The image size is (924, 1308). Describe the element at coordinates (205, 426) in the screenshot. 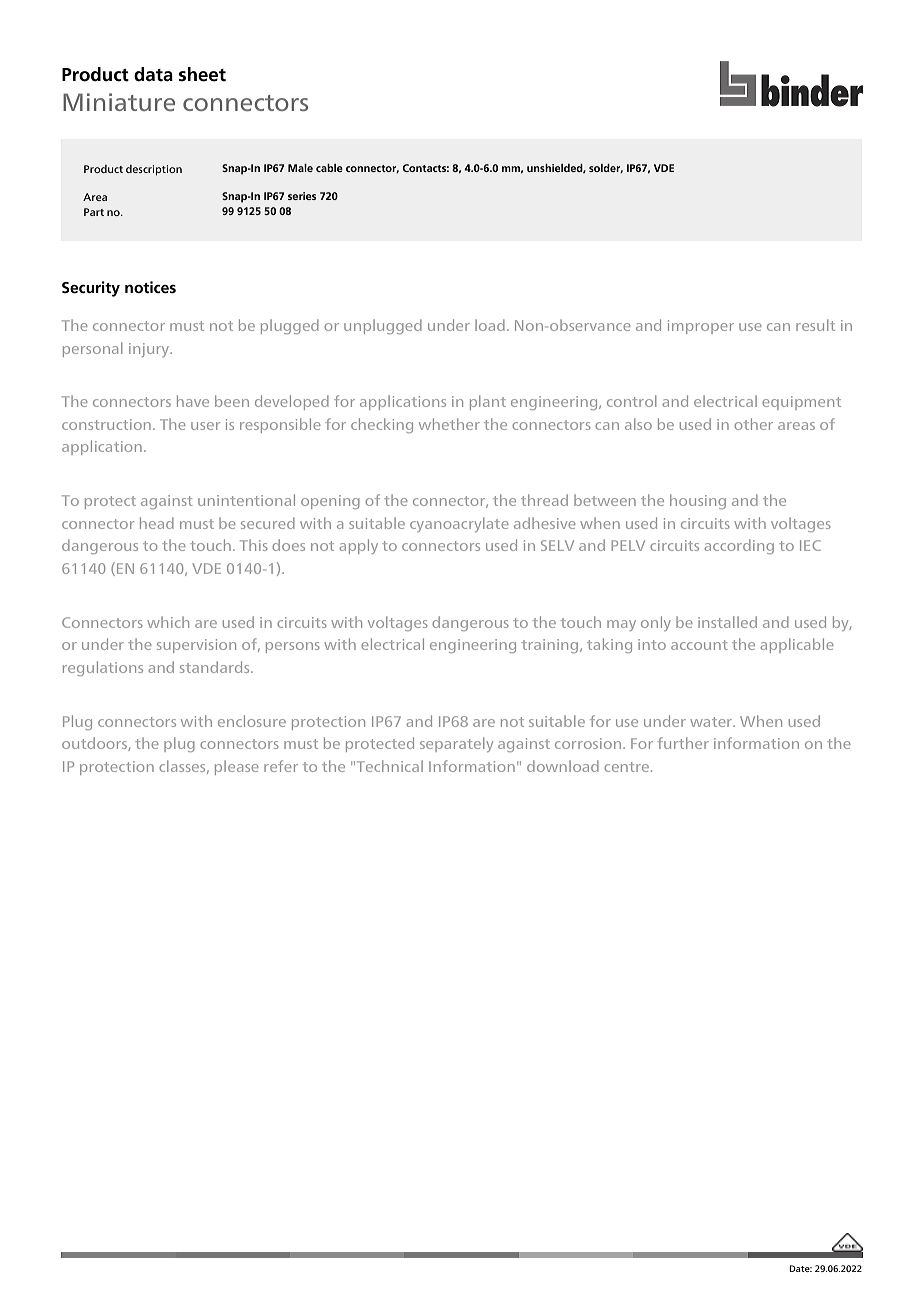

I see `user` at that location.
